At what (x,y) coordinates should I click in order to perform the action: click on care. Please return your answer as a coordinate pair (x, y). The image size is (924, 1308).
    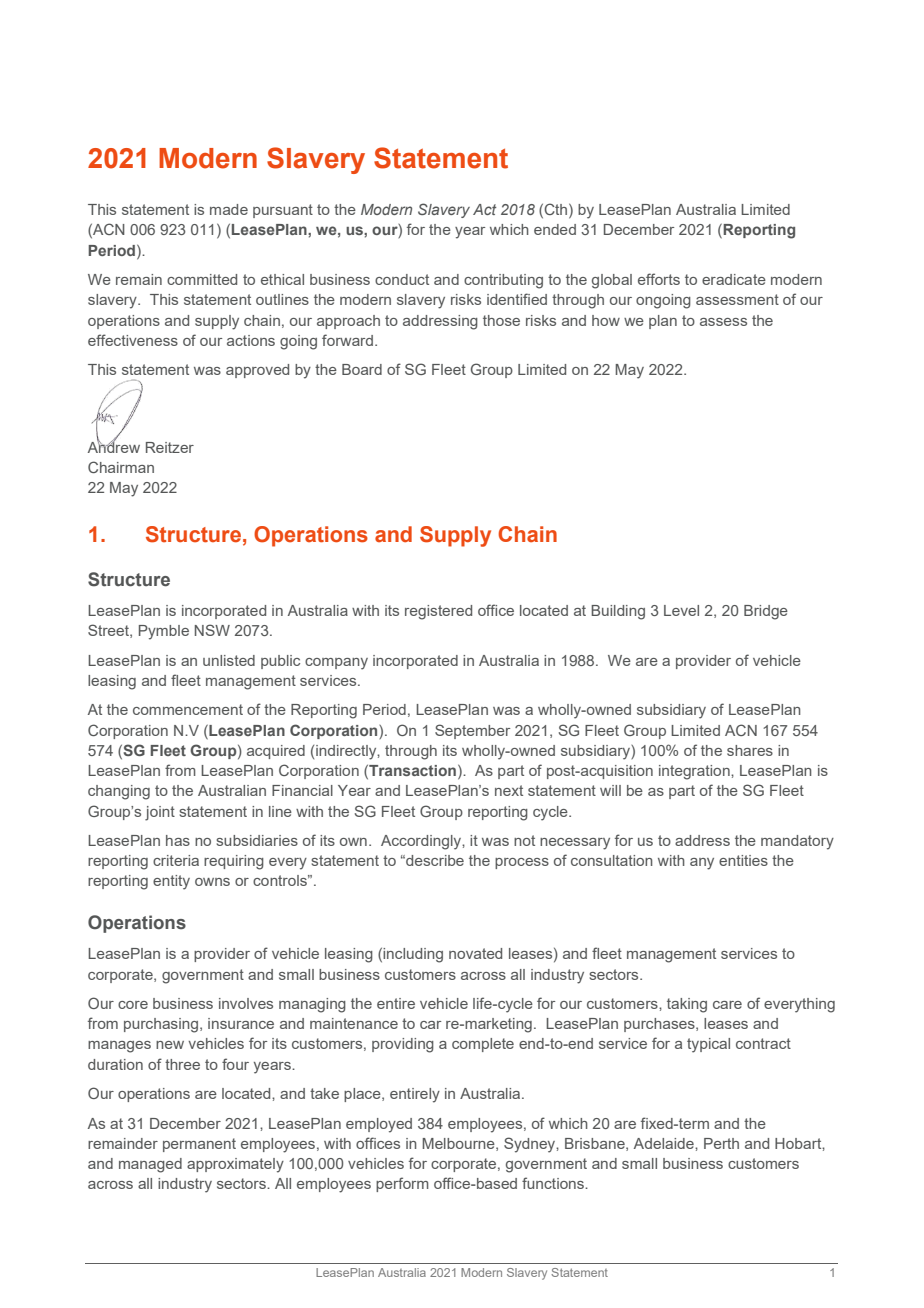
    Looking at the image, I should click on (727, 1005).
